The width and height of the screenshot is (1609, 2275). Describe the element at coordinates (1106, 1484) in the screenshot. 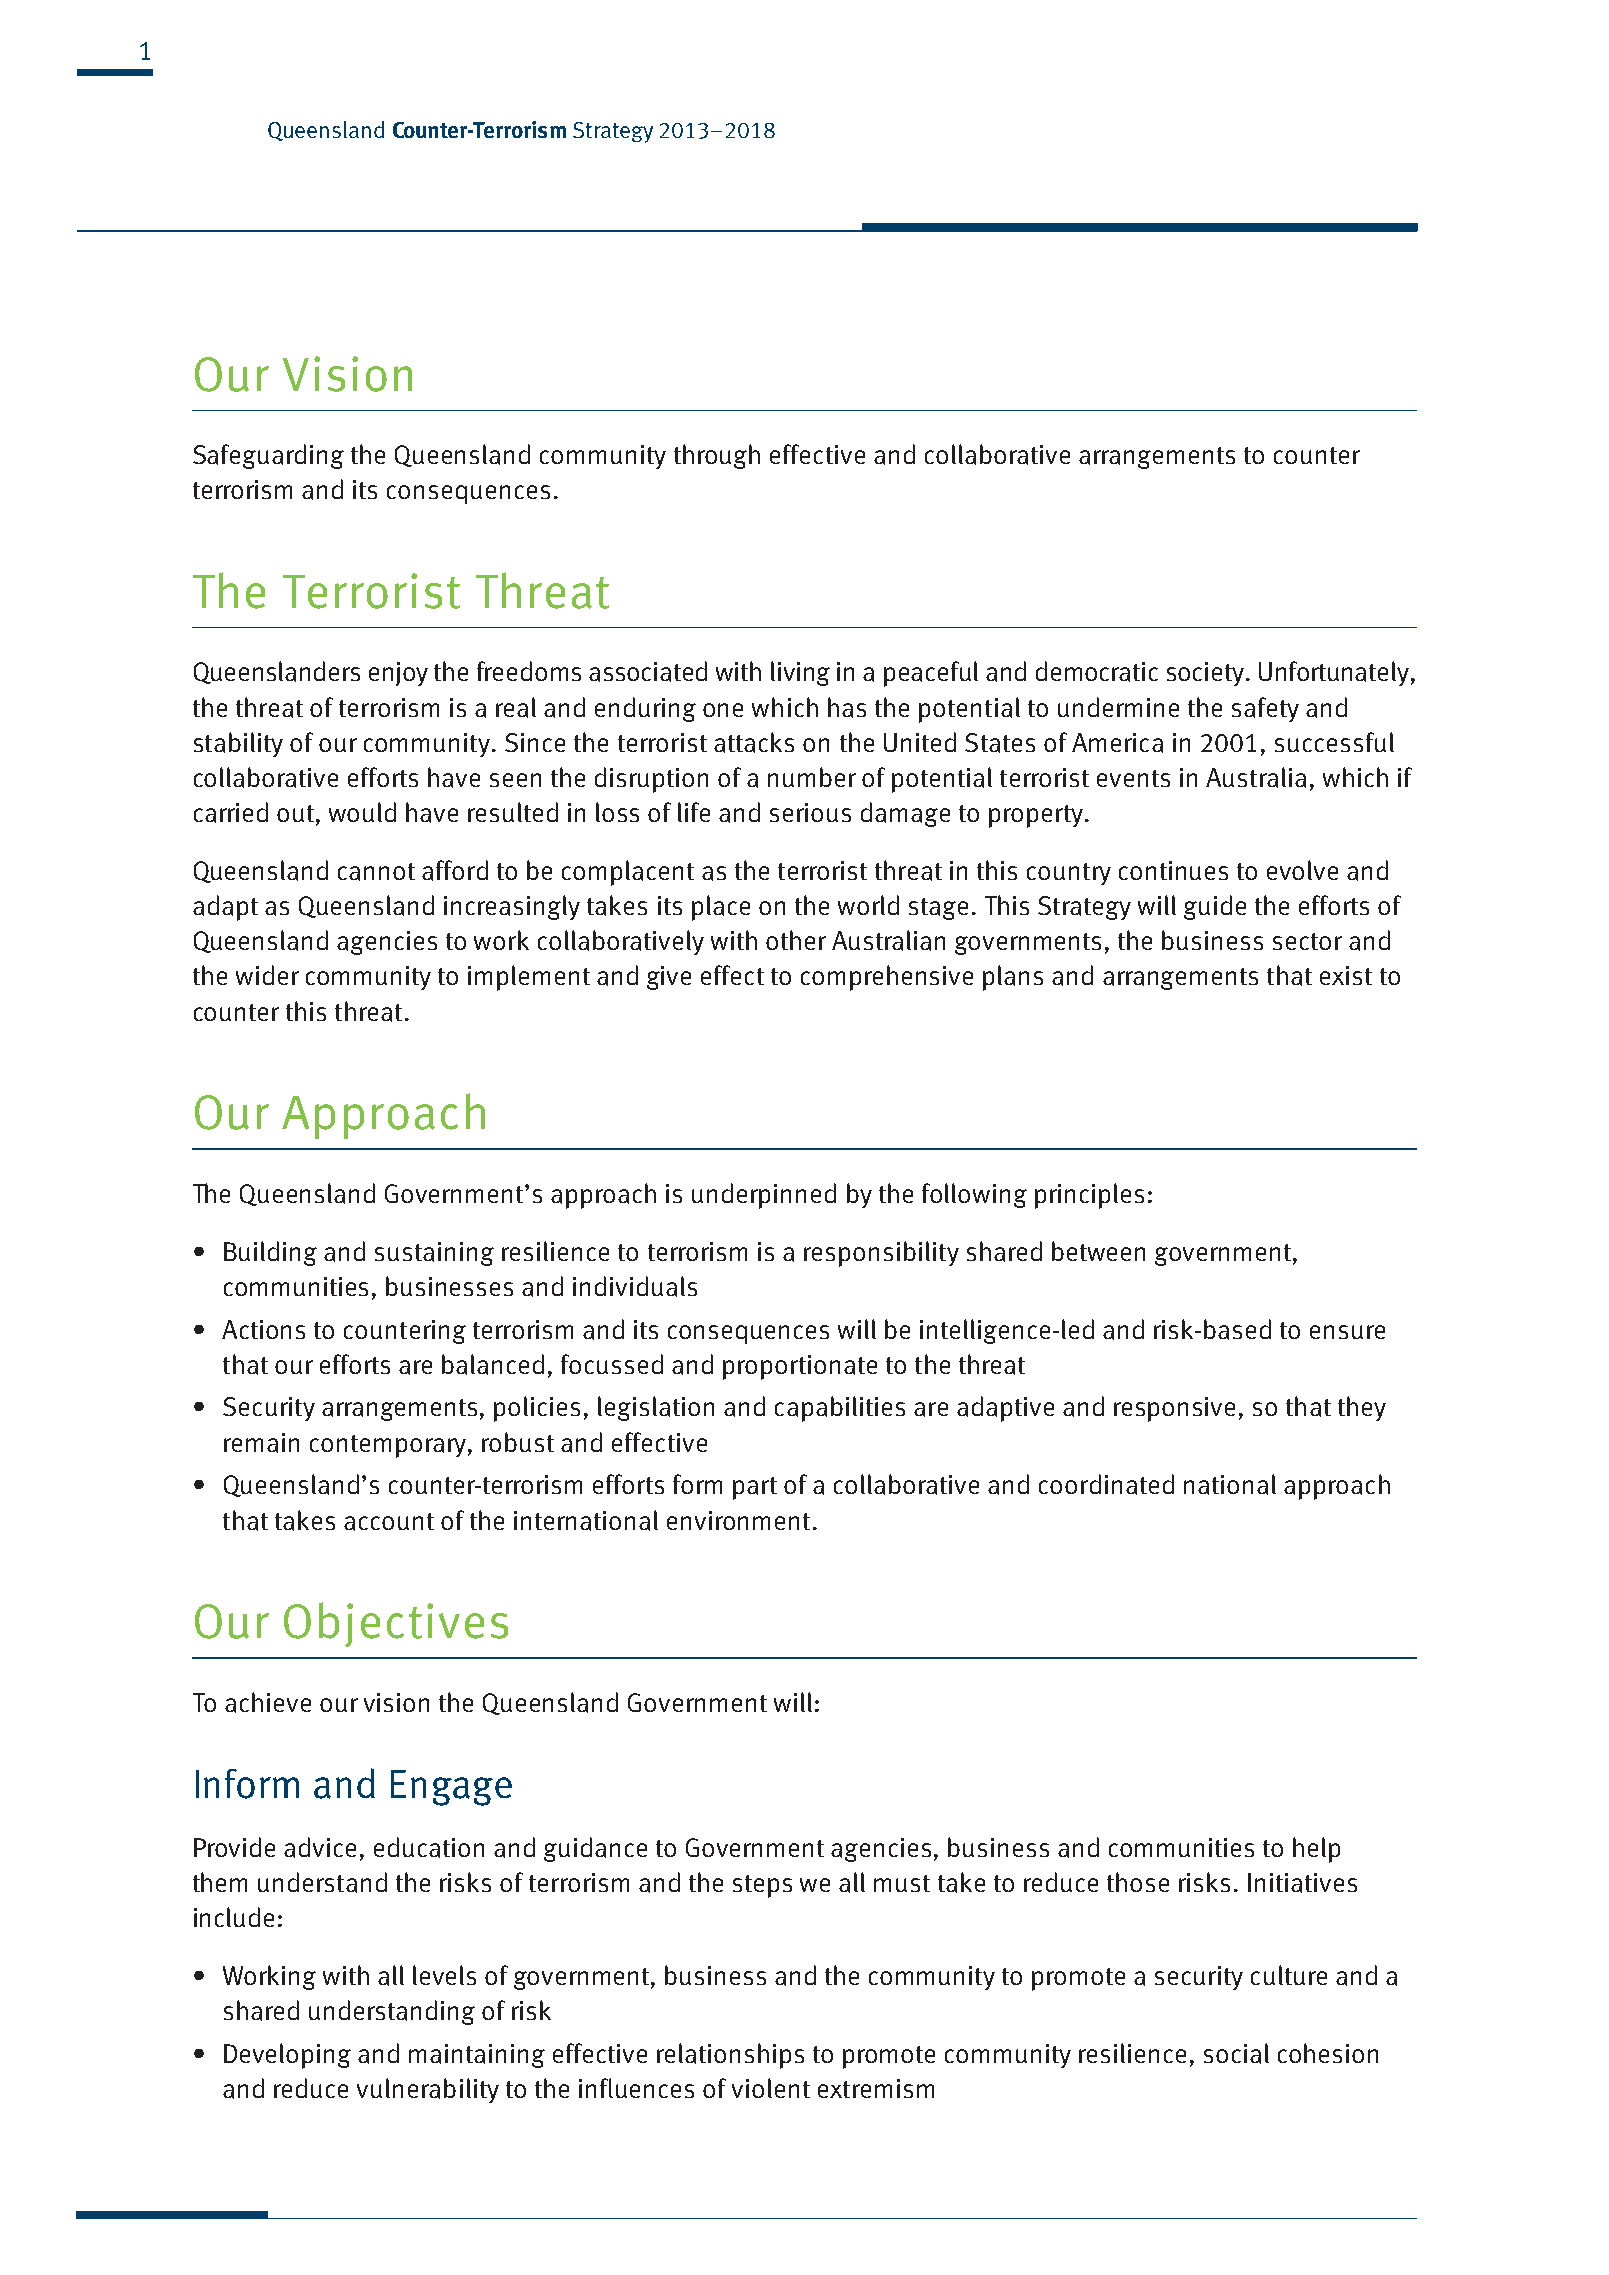

I see `coordinated` at that location.
